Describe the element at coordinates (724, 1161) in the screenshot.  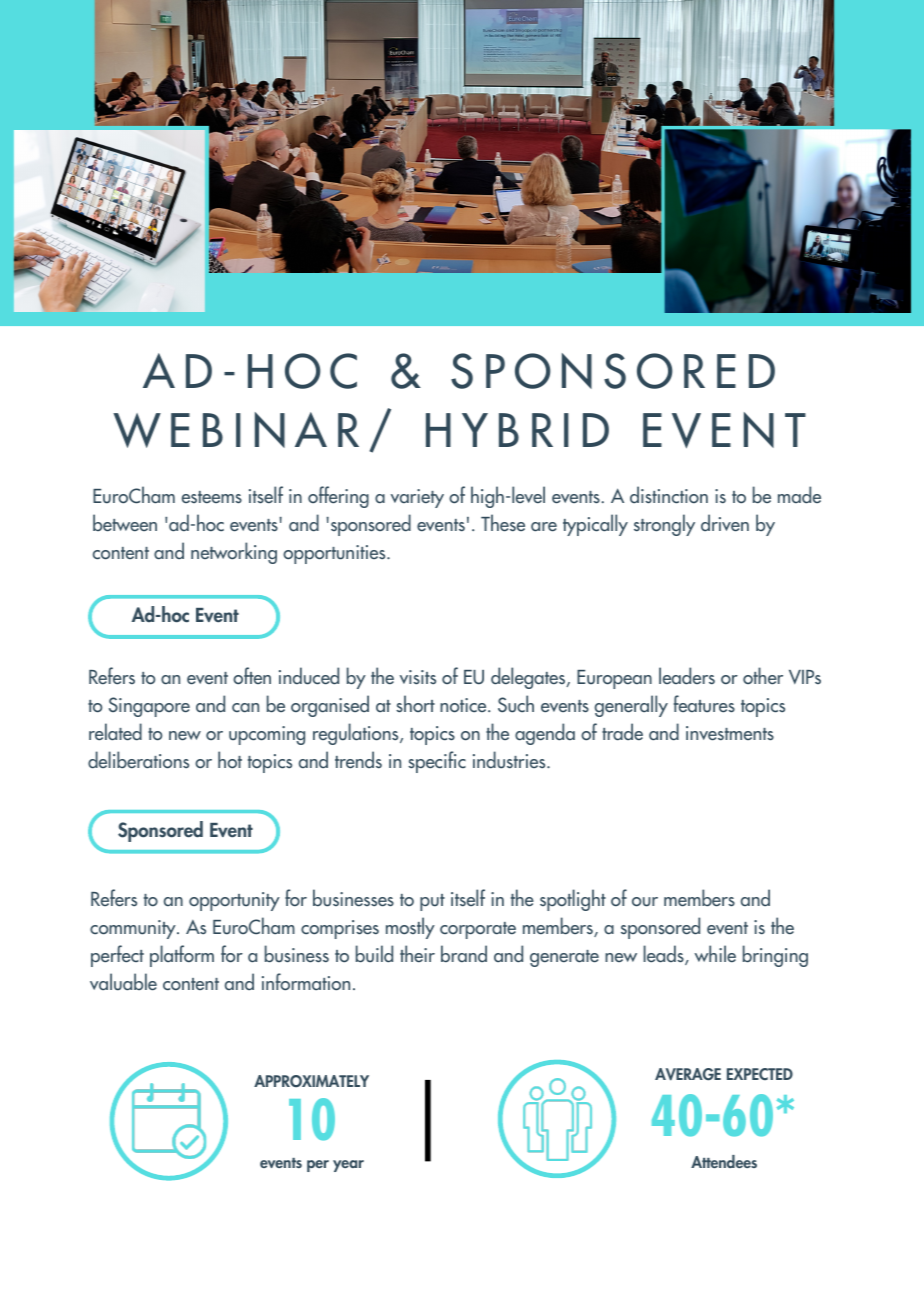
I see `Attendees` at that location.
